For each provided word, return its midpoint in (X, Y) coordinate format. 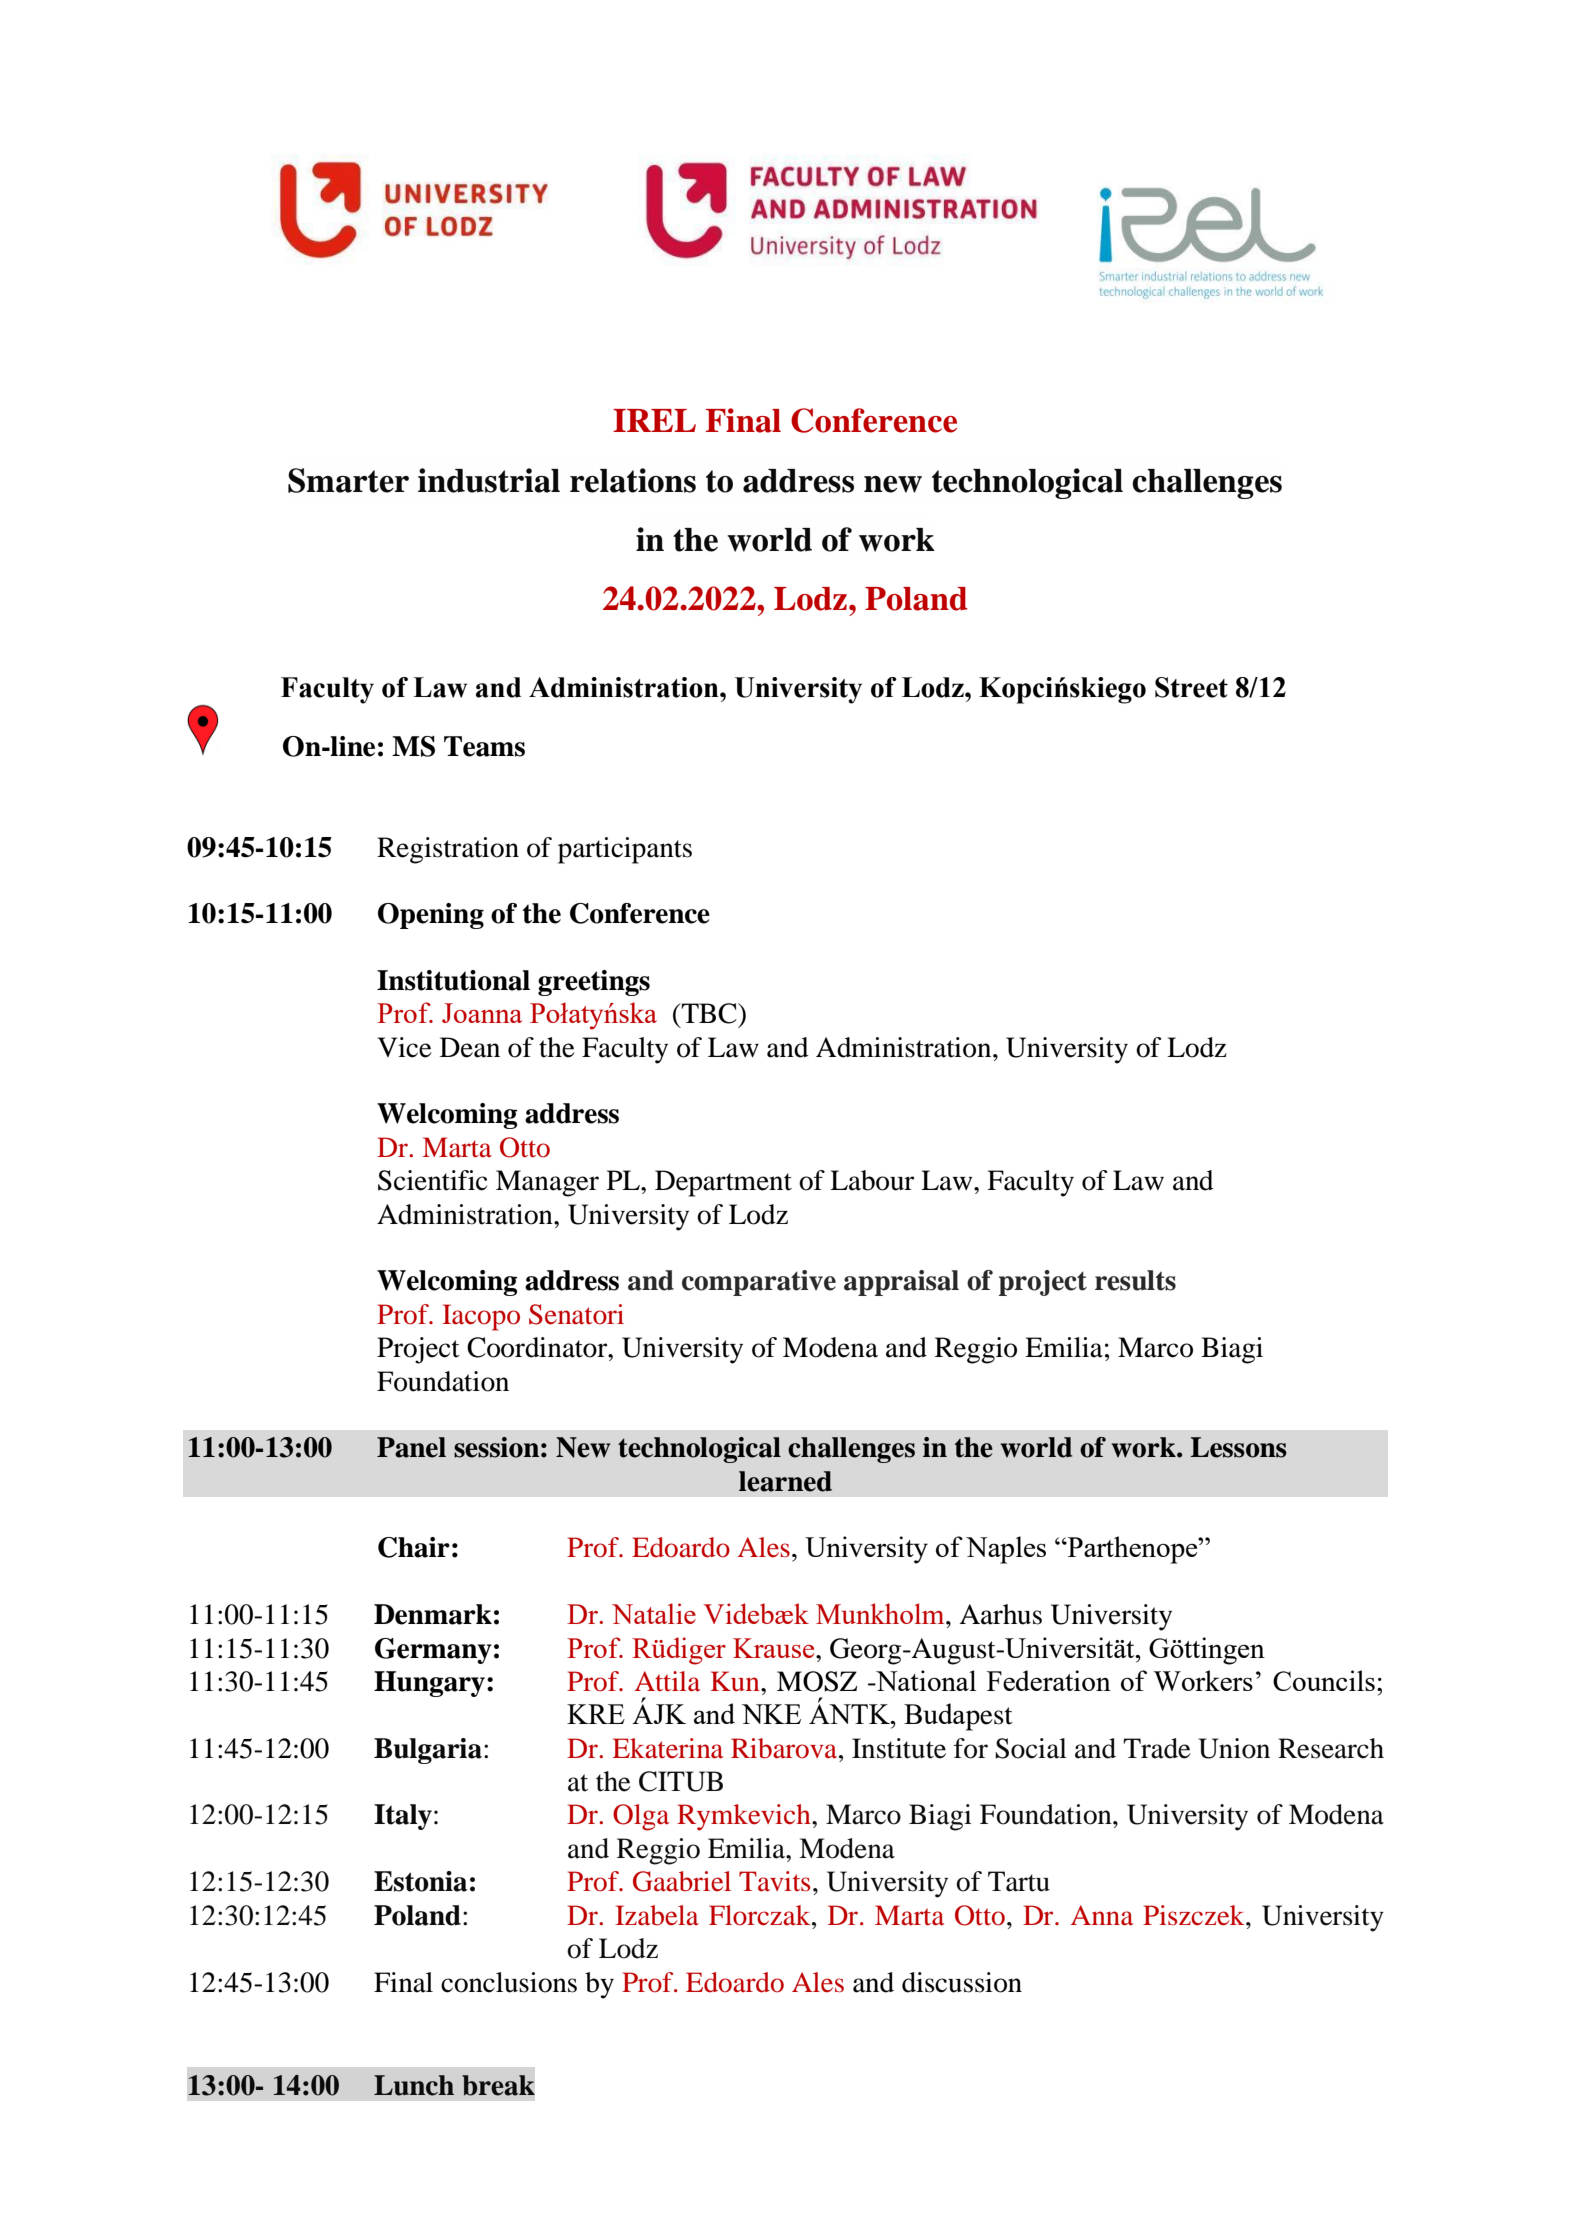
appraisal (901, 1283)
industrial (489, 480)
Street (1191, 687)
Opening (431, 916)
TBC (709, 1013)
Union (1234, 1748)
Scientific (432, 1180)
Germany (433, 1651)
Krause (775, 1648)
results (1135, 1280)
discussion (962, 1982)
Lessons (1239, 1447)
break (498, 2085)
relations (633, 480)
